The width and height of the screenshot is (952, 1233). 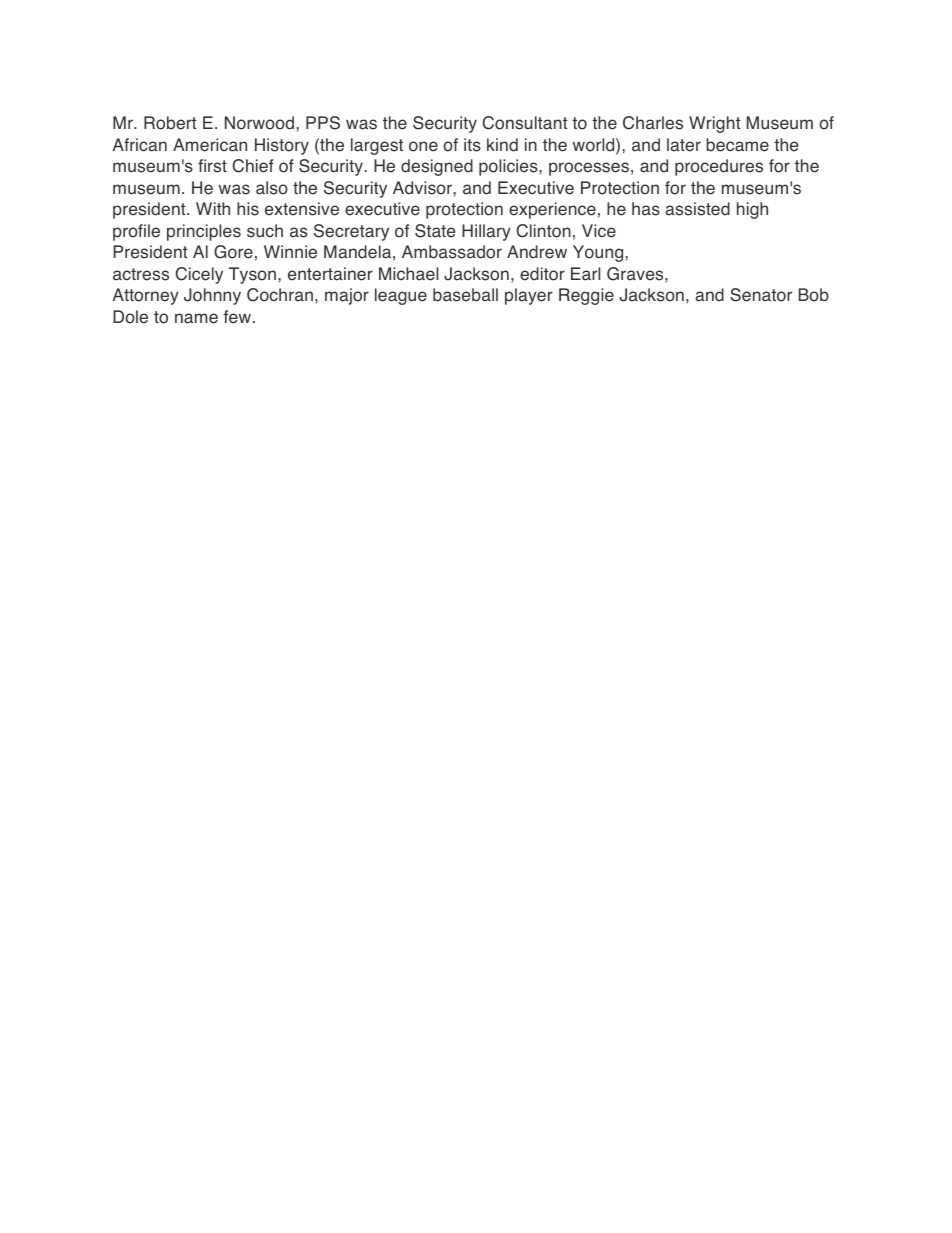 What do you see at coordinates (525, 123) in the screenshot?
I see `Consultant` at bounding box center [525, 123].
